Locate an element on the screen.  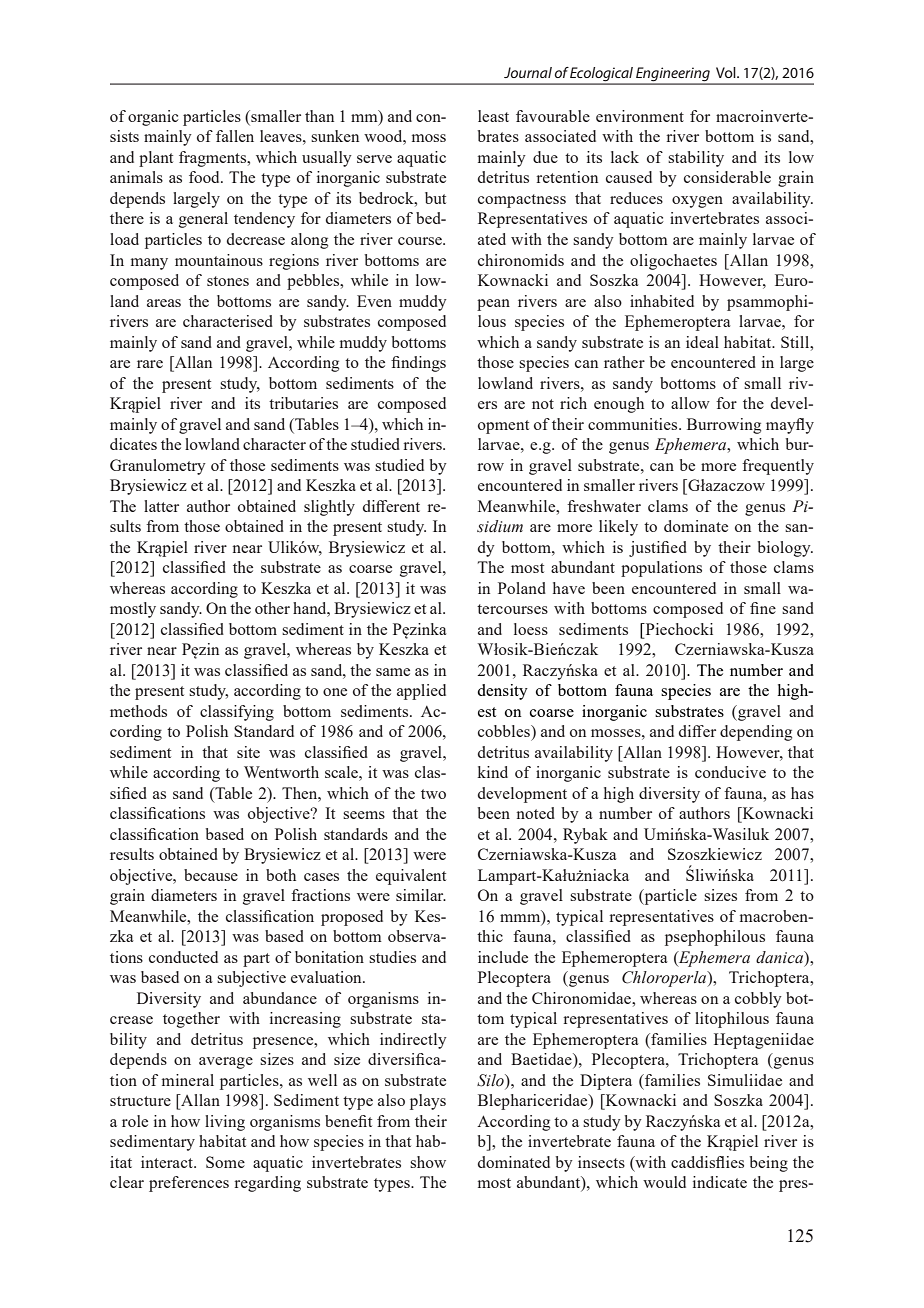
Burrowing is located at coordinates (724, 426).
